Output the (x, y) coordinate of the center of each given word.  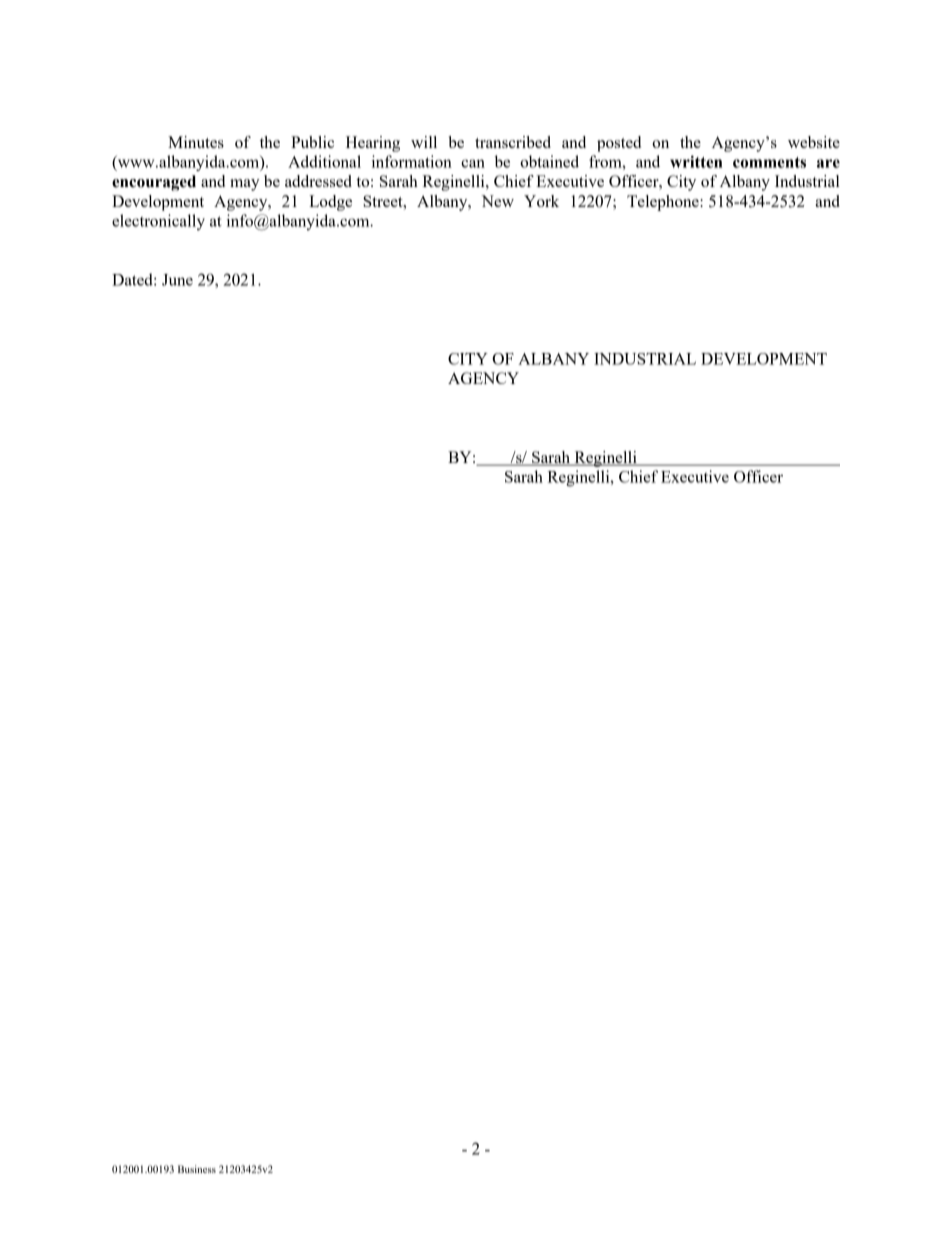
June (177, 280)
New (497, 201)
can (473, 163)
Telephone (664, 203)
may (245, 185)
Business (197, 1169)
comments (769, 162)
